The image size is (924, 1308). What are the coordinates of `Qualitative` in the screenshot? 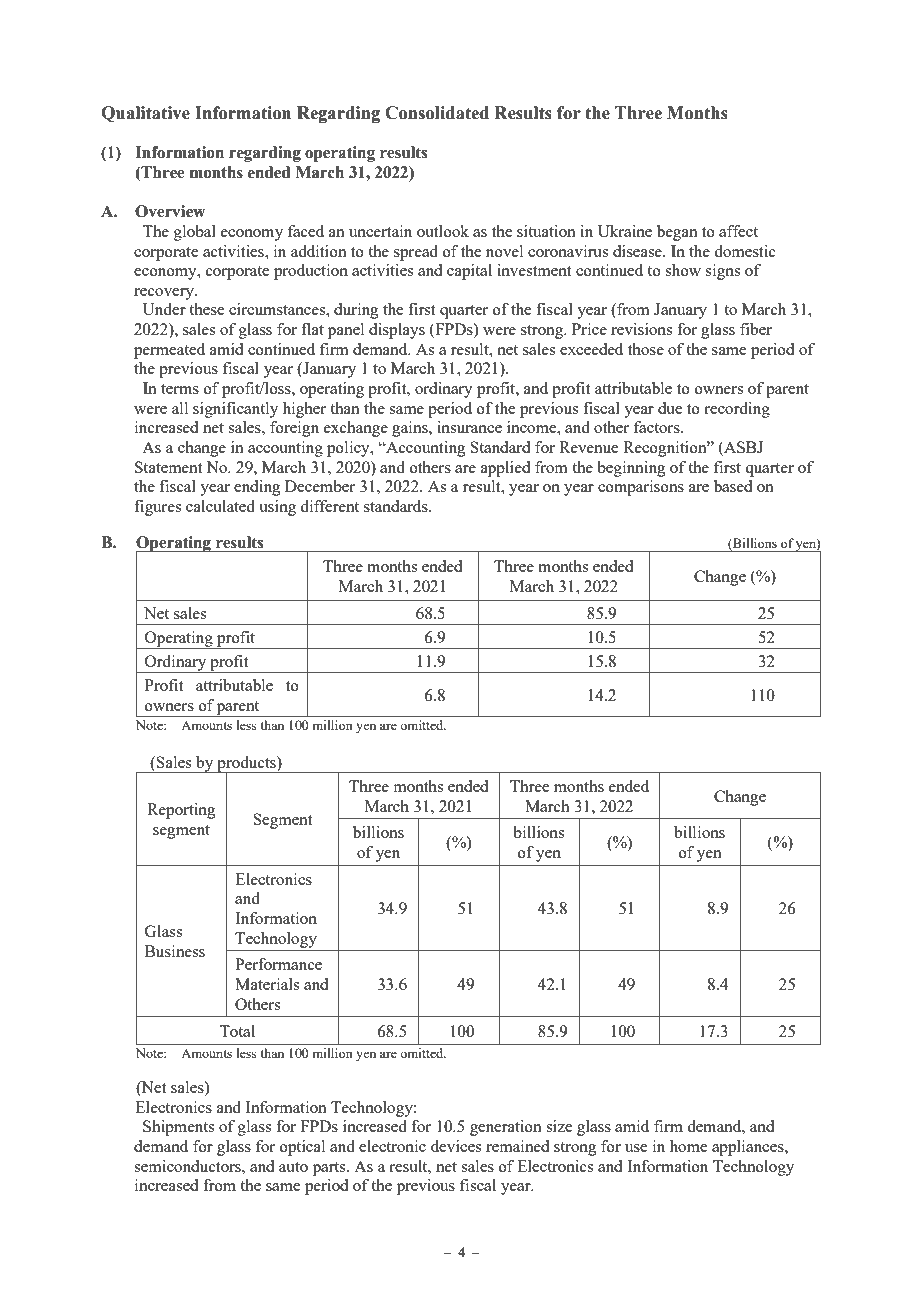 It's located at (145, 114).
